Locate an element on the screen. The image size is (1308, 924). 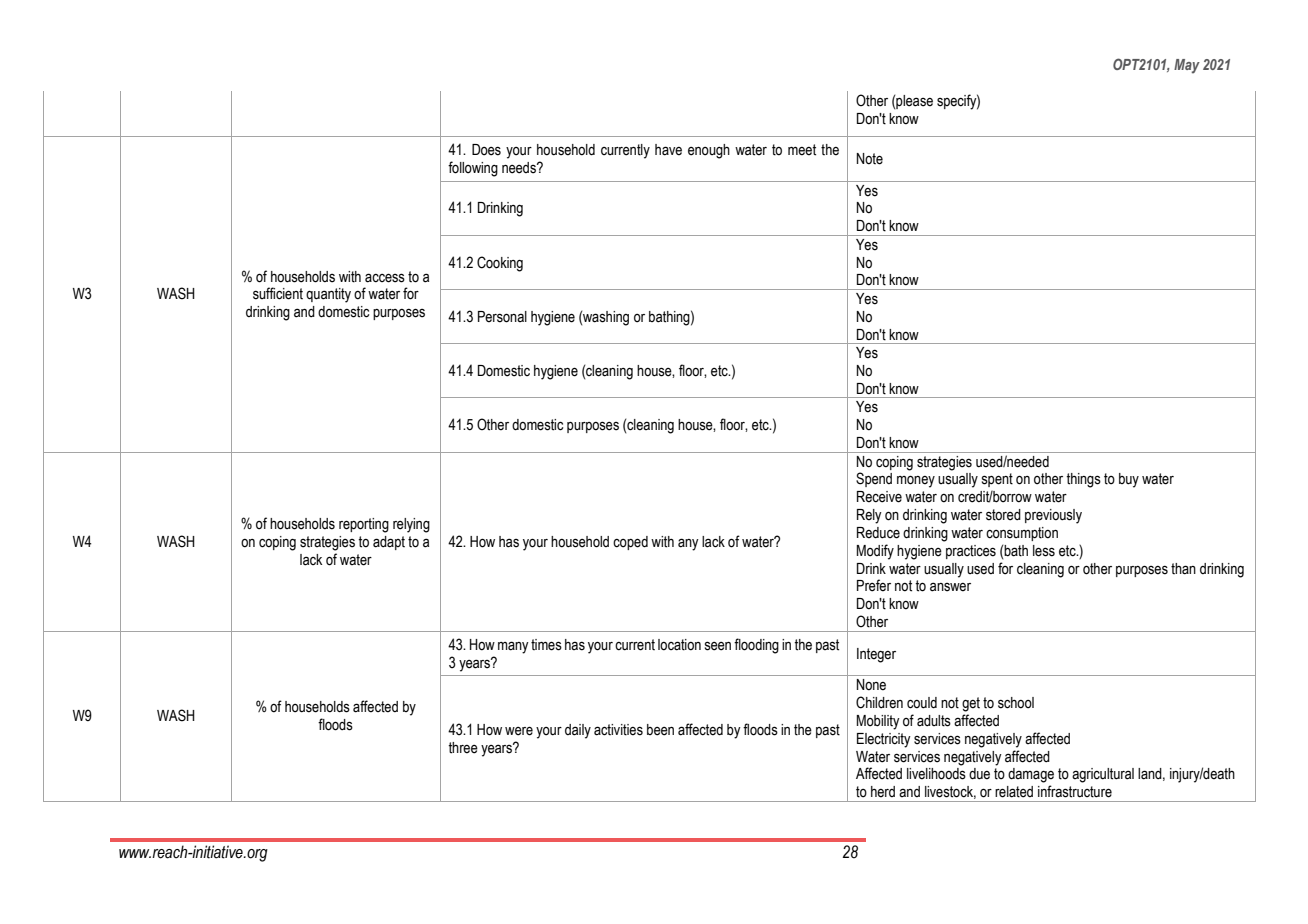
enough is located at coordinates (709, 151).
